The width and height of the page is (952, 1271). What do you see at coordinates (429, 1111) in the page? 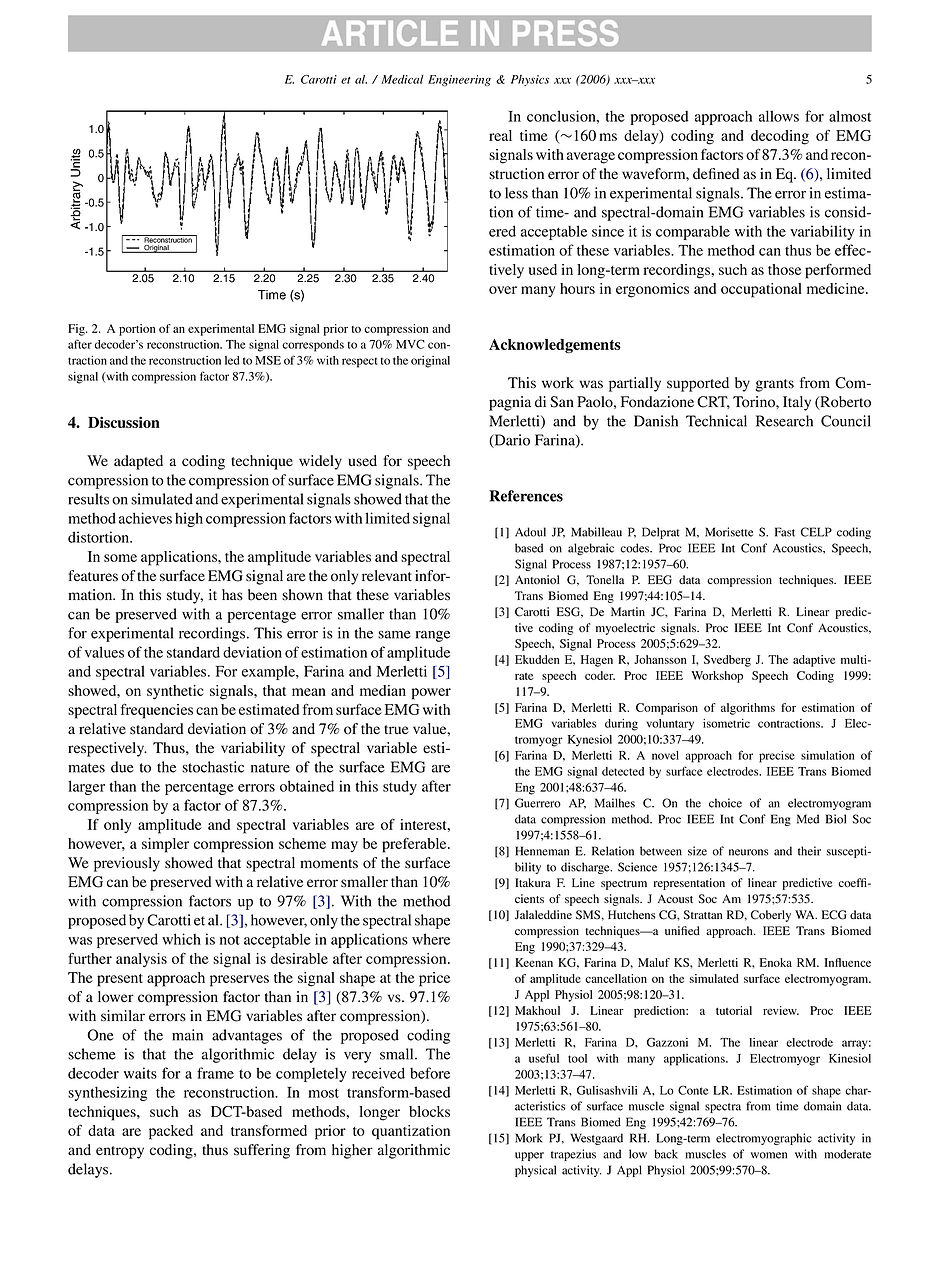
I see `blocks` at bounding box center [429, 1111].
